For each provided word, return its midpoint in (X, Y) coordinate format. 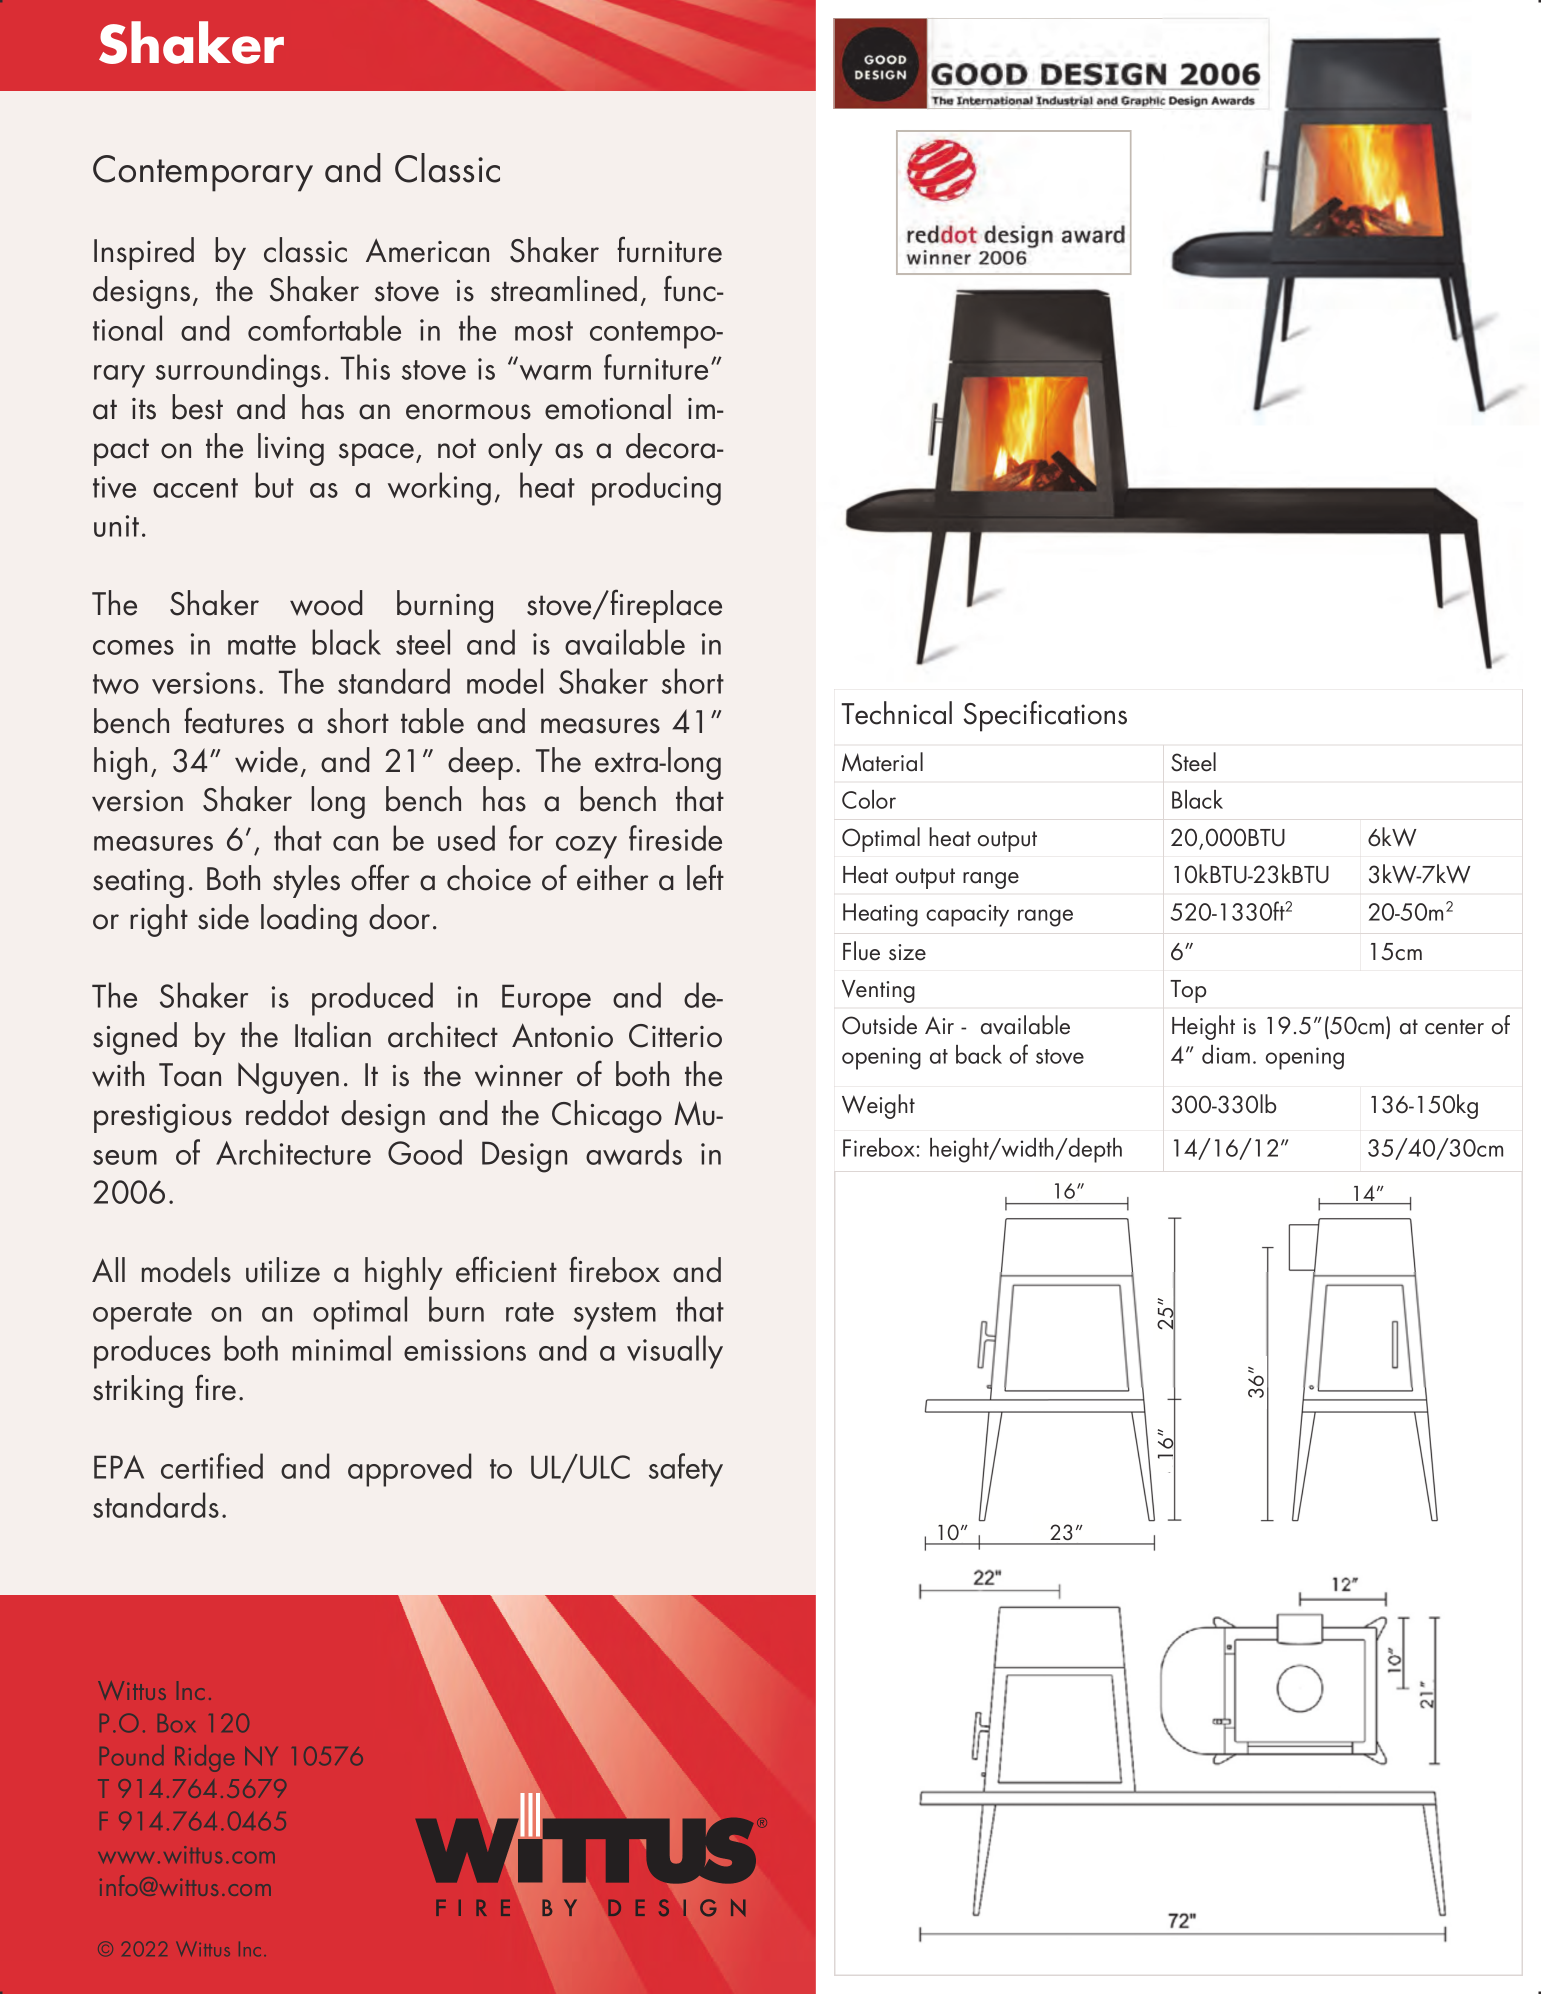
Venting (878, 991)
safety (686, 1470)
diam (1226, 1054)
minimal (342, 1348)
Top (1188, 991)
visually (675, 1352)
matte (262, 645)
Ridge (204, 1758)
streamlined (564, 289)
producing (656, 489)
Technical (897, 713)
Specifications (1045, 716)
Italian (333, 1035)
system (615, 1316)
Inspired (144, 253)
